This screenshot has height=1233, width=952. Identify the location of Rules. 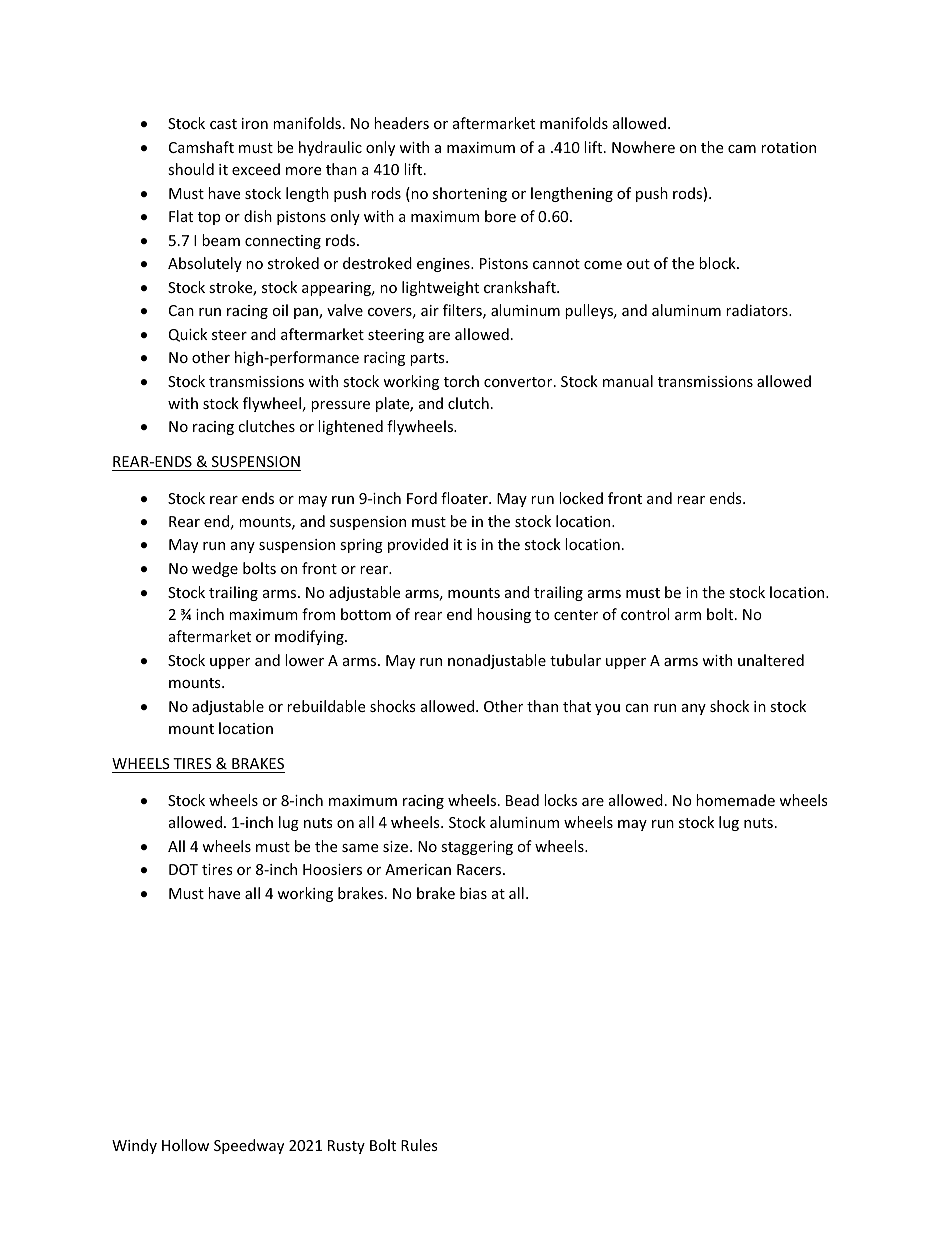
(419, 1145).
